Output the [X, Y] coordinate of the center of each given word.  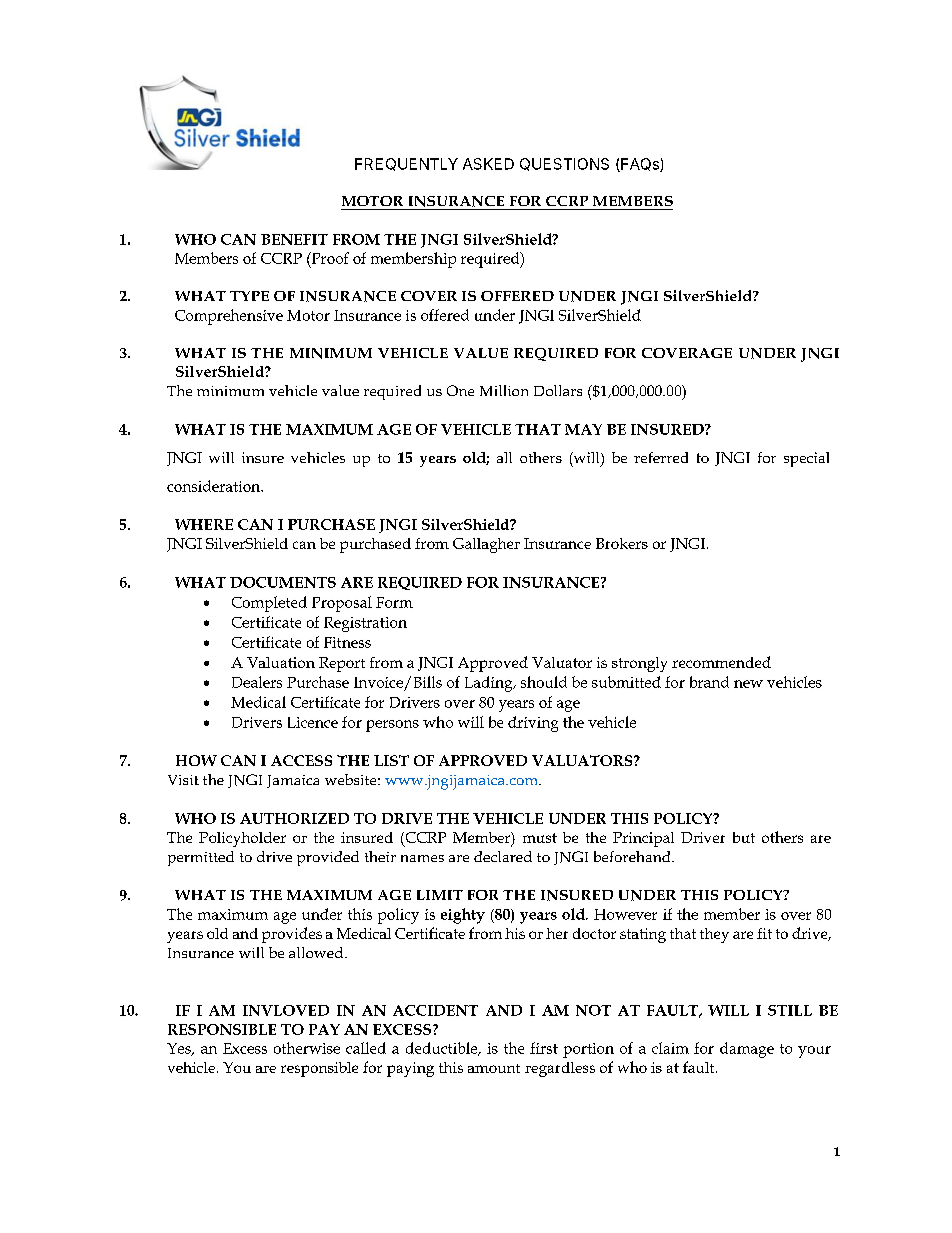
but [744, 837]
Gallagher [486, 545]
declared [503, 856]
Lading [490, 684]
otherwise [307, 1048]
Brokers [622, 543]
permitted [201, 858]
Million [504, 390]
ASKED [488, 164]
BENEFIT [294, 239]
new [748, 684]
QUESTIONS [564, 164]
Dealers [257, 682]
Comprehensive [229, 317]
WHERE [204, 524]
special [806, 459]
